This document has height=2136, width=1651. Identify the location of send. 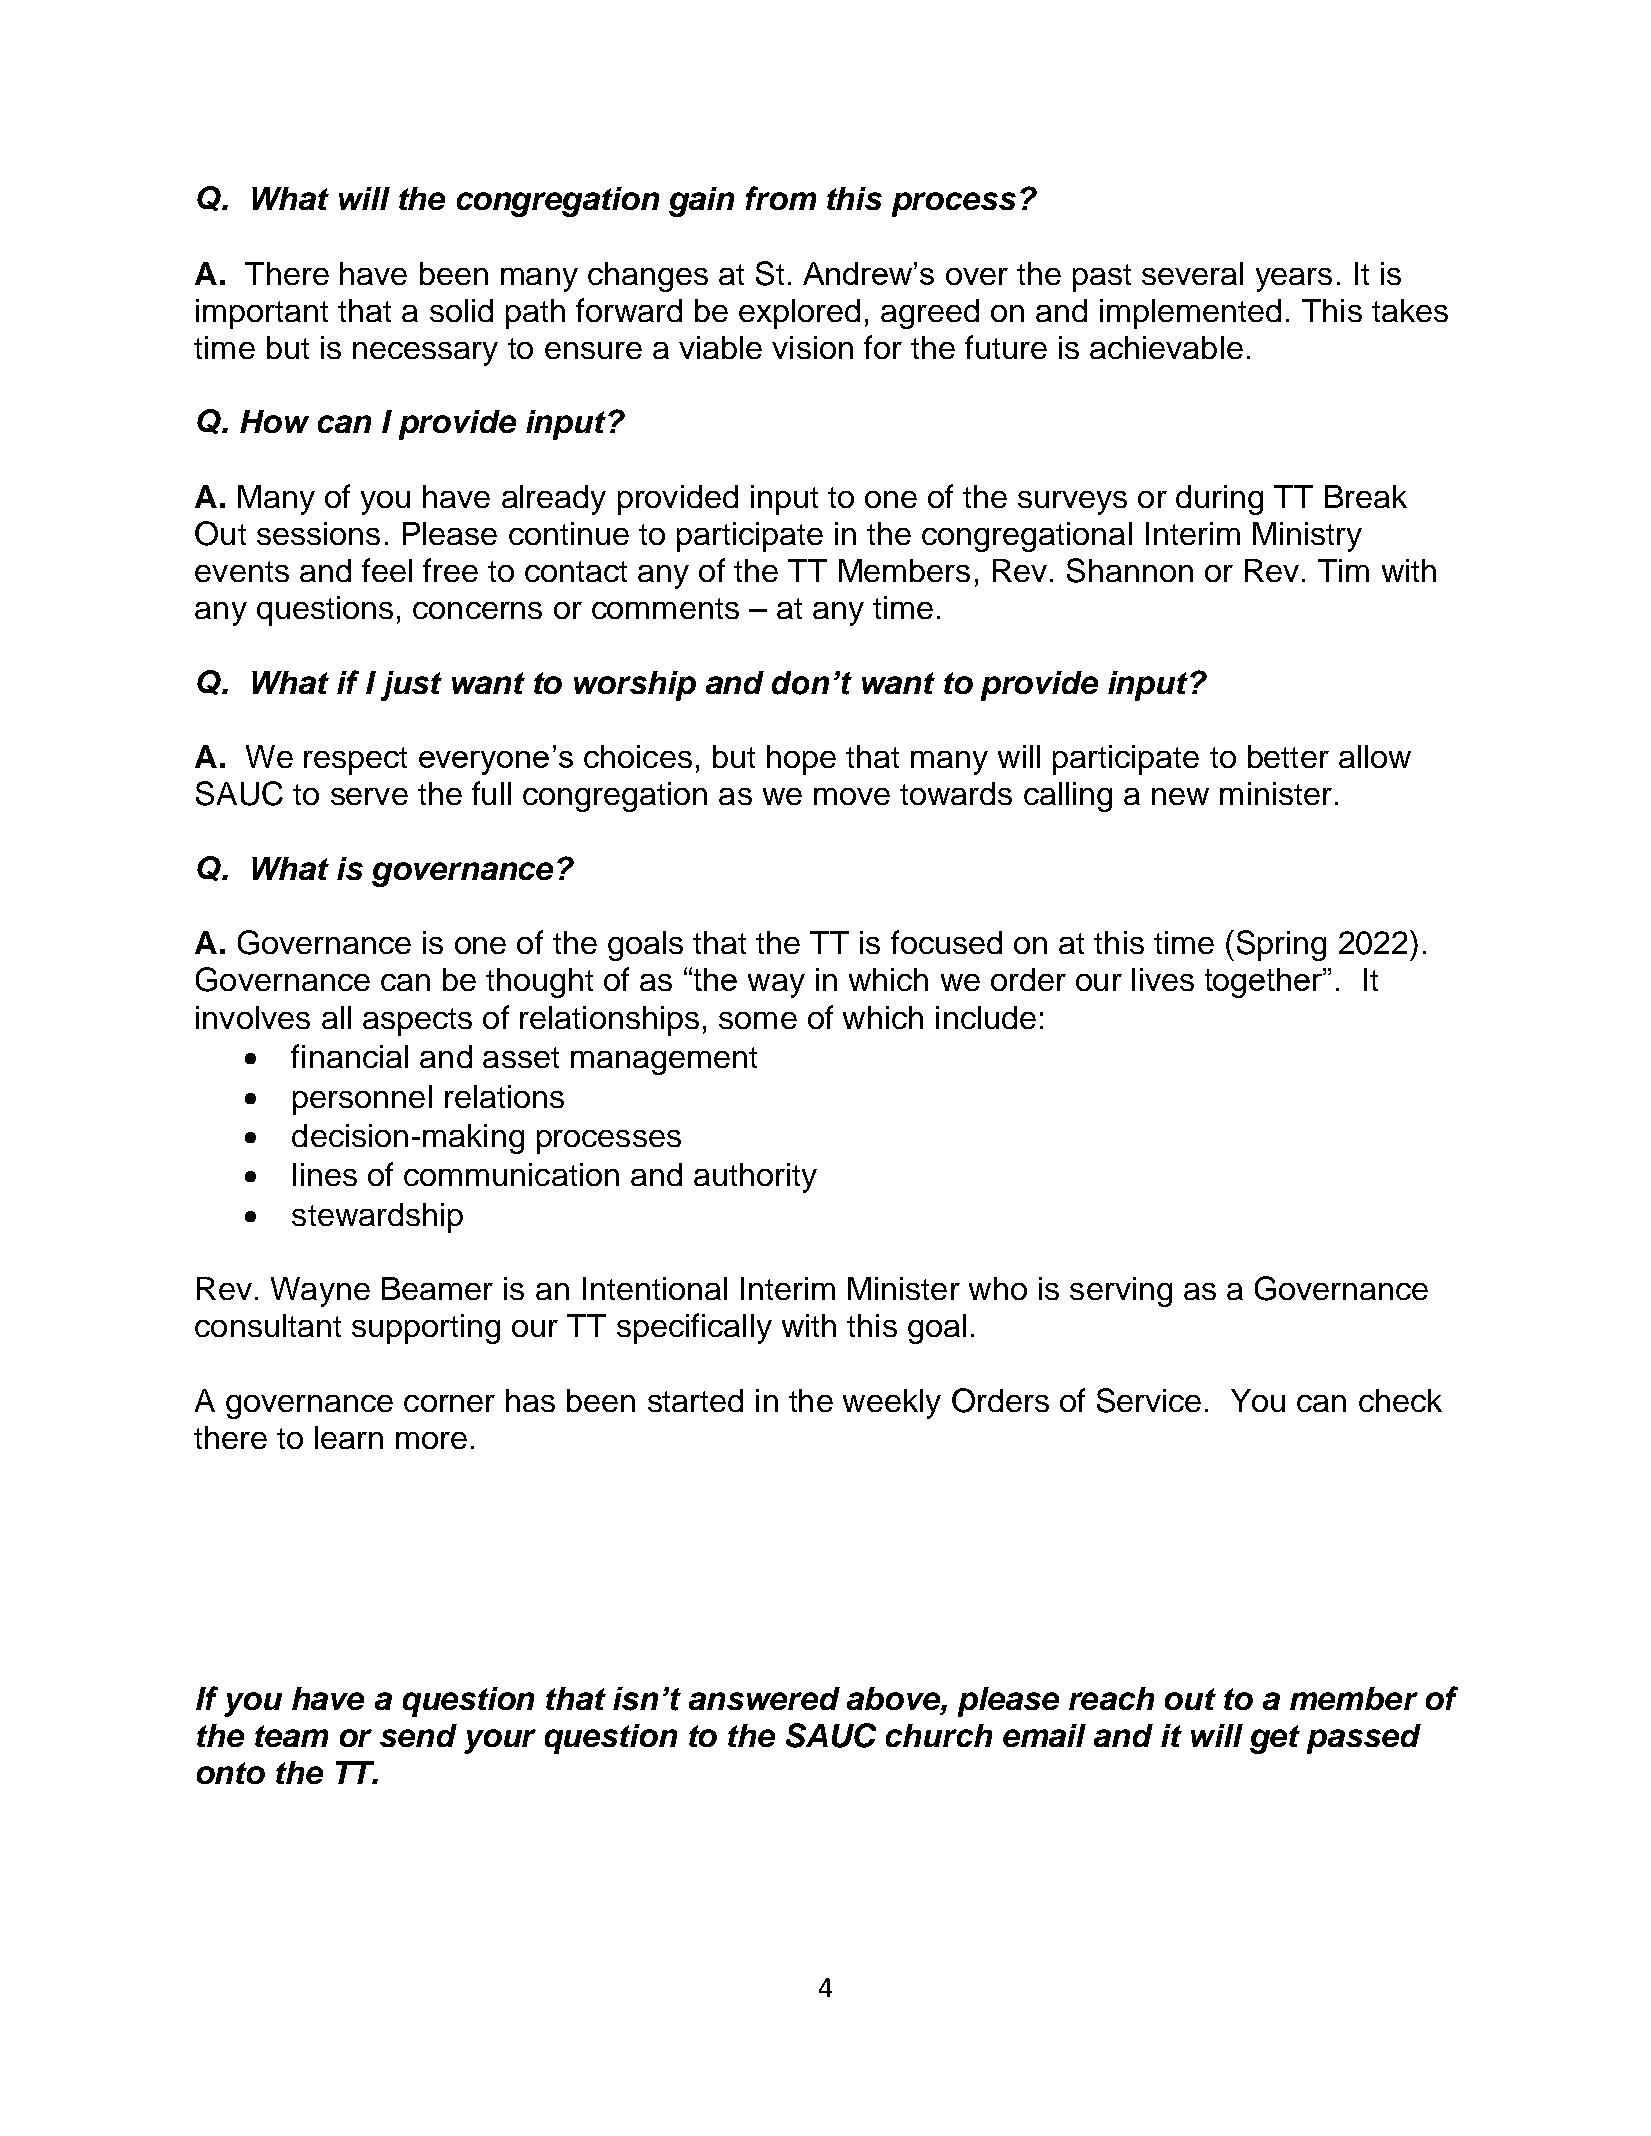
(418, 1735).
